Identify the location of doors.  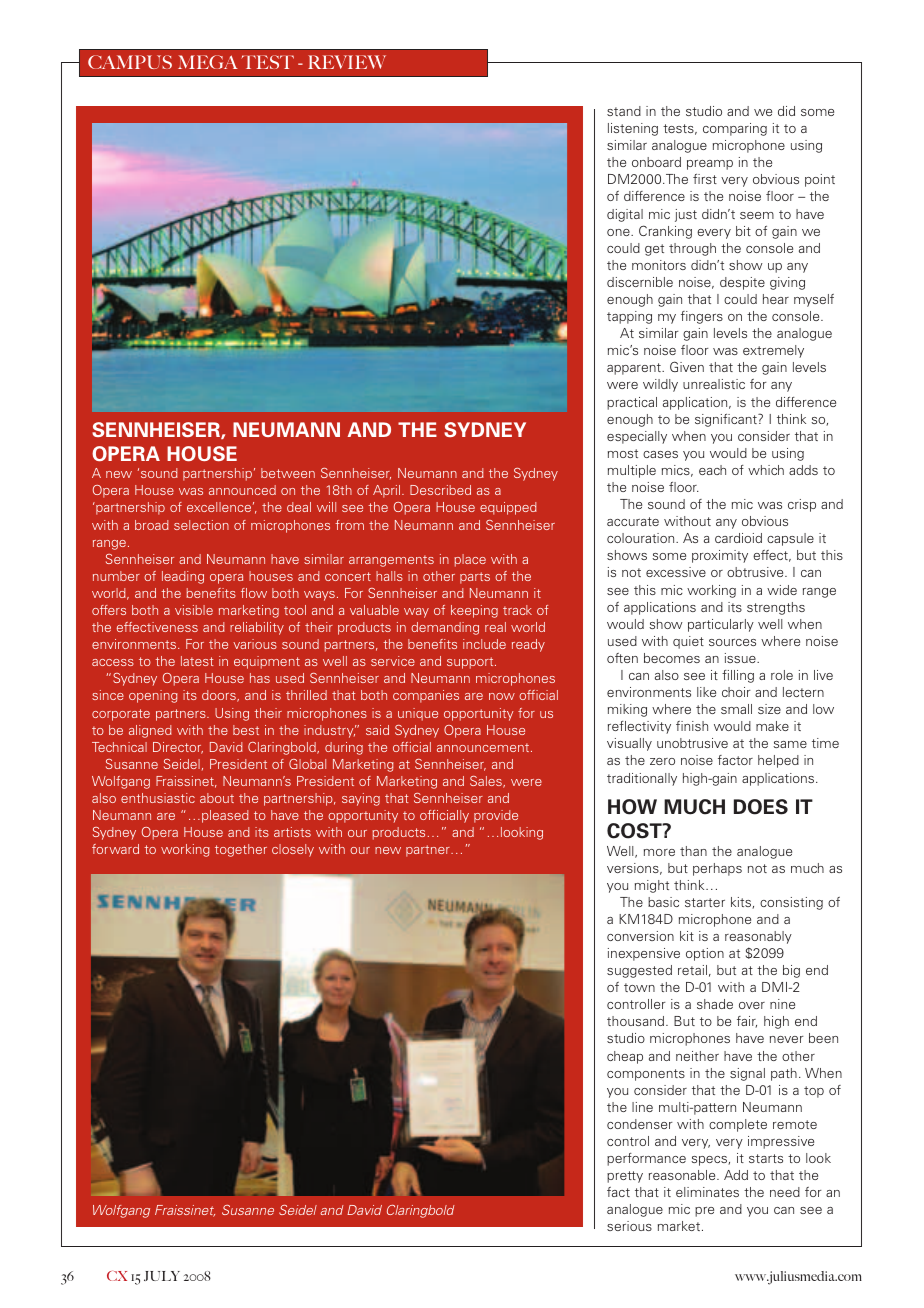
(220, 696).
